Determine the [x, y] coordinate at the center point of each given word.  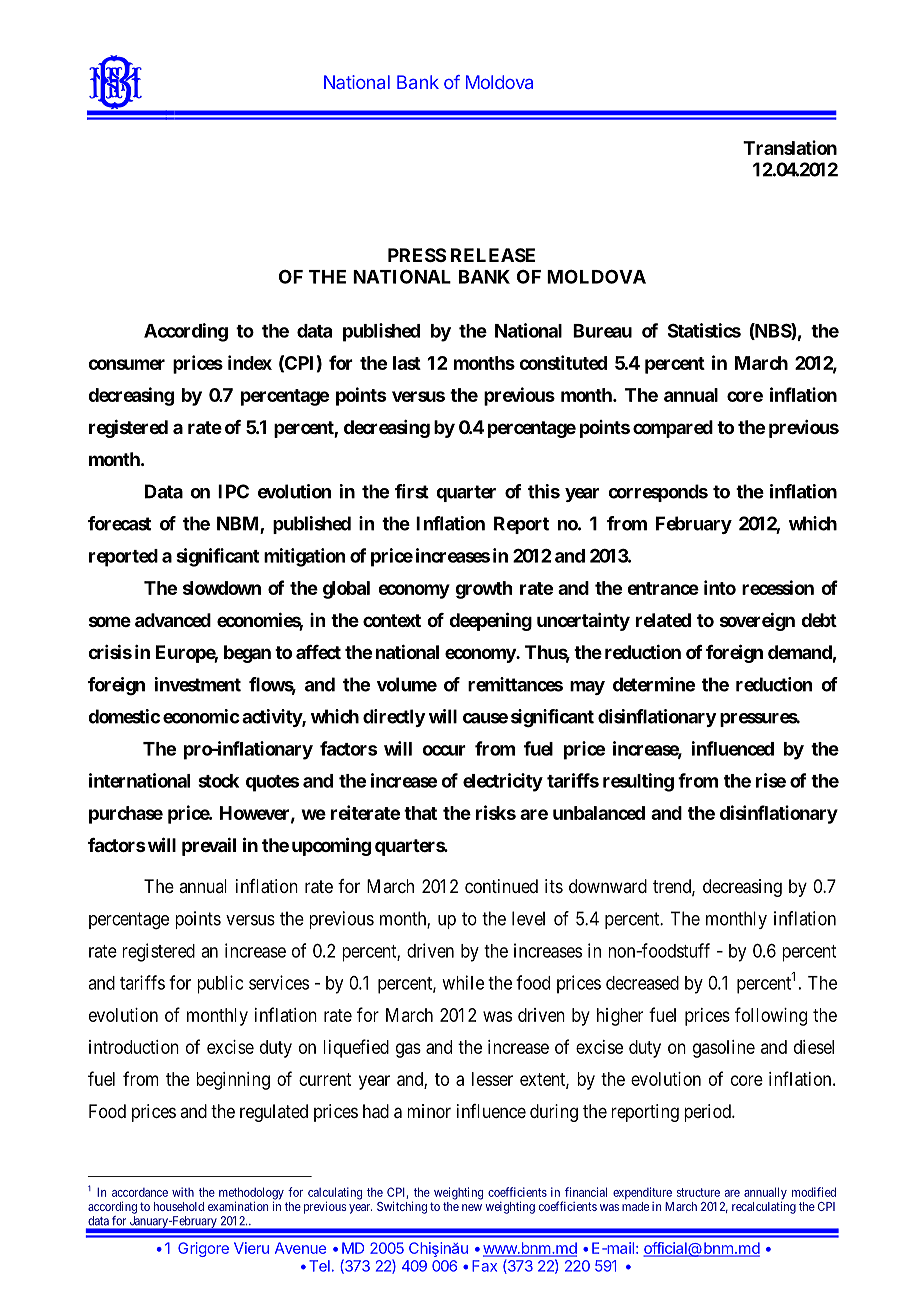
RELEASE [493, 255]
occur [444, 750]
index [250, 362]
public [220, 984]
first [412, 491]
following [771, 1016]
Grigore [203, 1249]
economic [201, 716]
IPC [233, 491]
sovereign [757, 621]
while [463, 982]
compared [673, 429]
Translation [790, 147]
